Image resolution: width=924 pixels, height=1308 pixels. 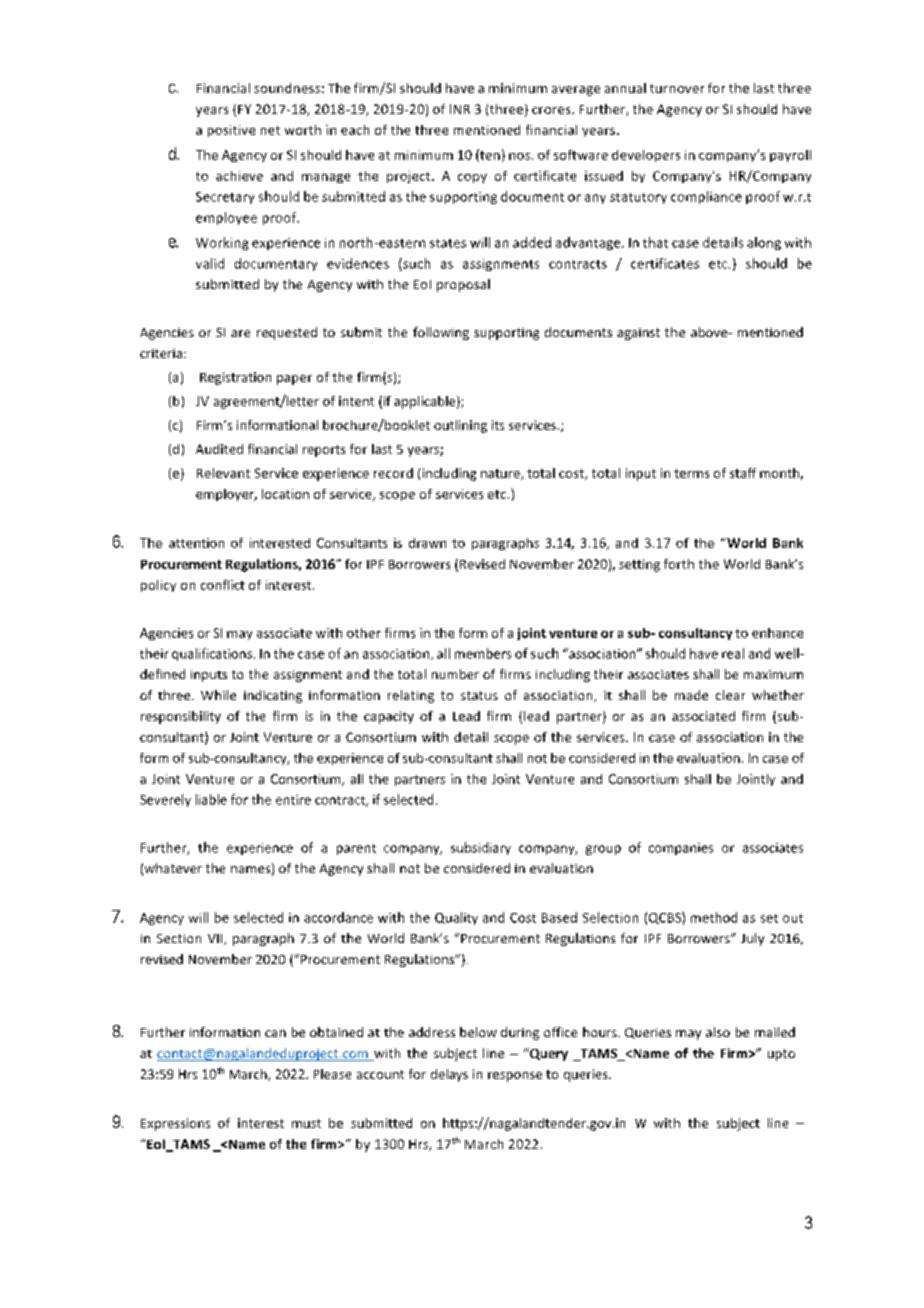 What do you see at coordinates (677, 88) in the screenshot?
I see `turnover` at bounding box center [677, 88].
